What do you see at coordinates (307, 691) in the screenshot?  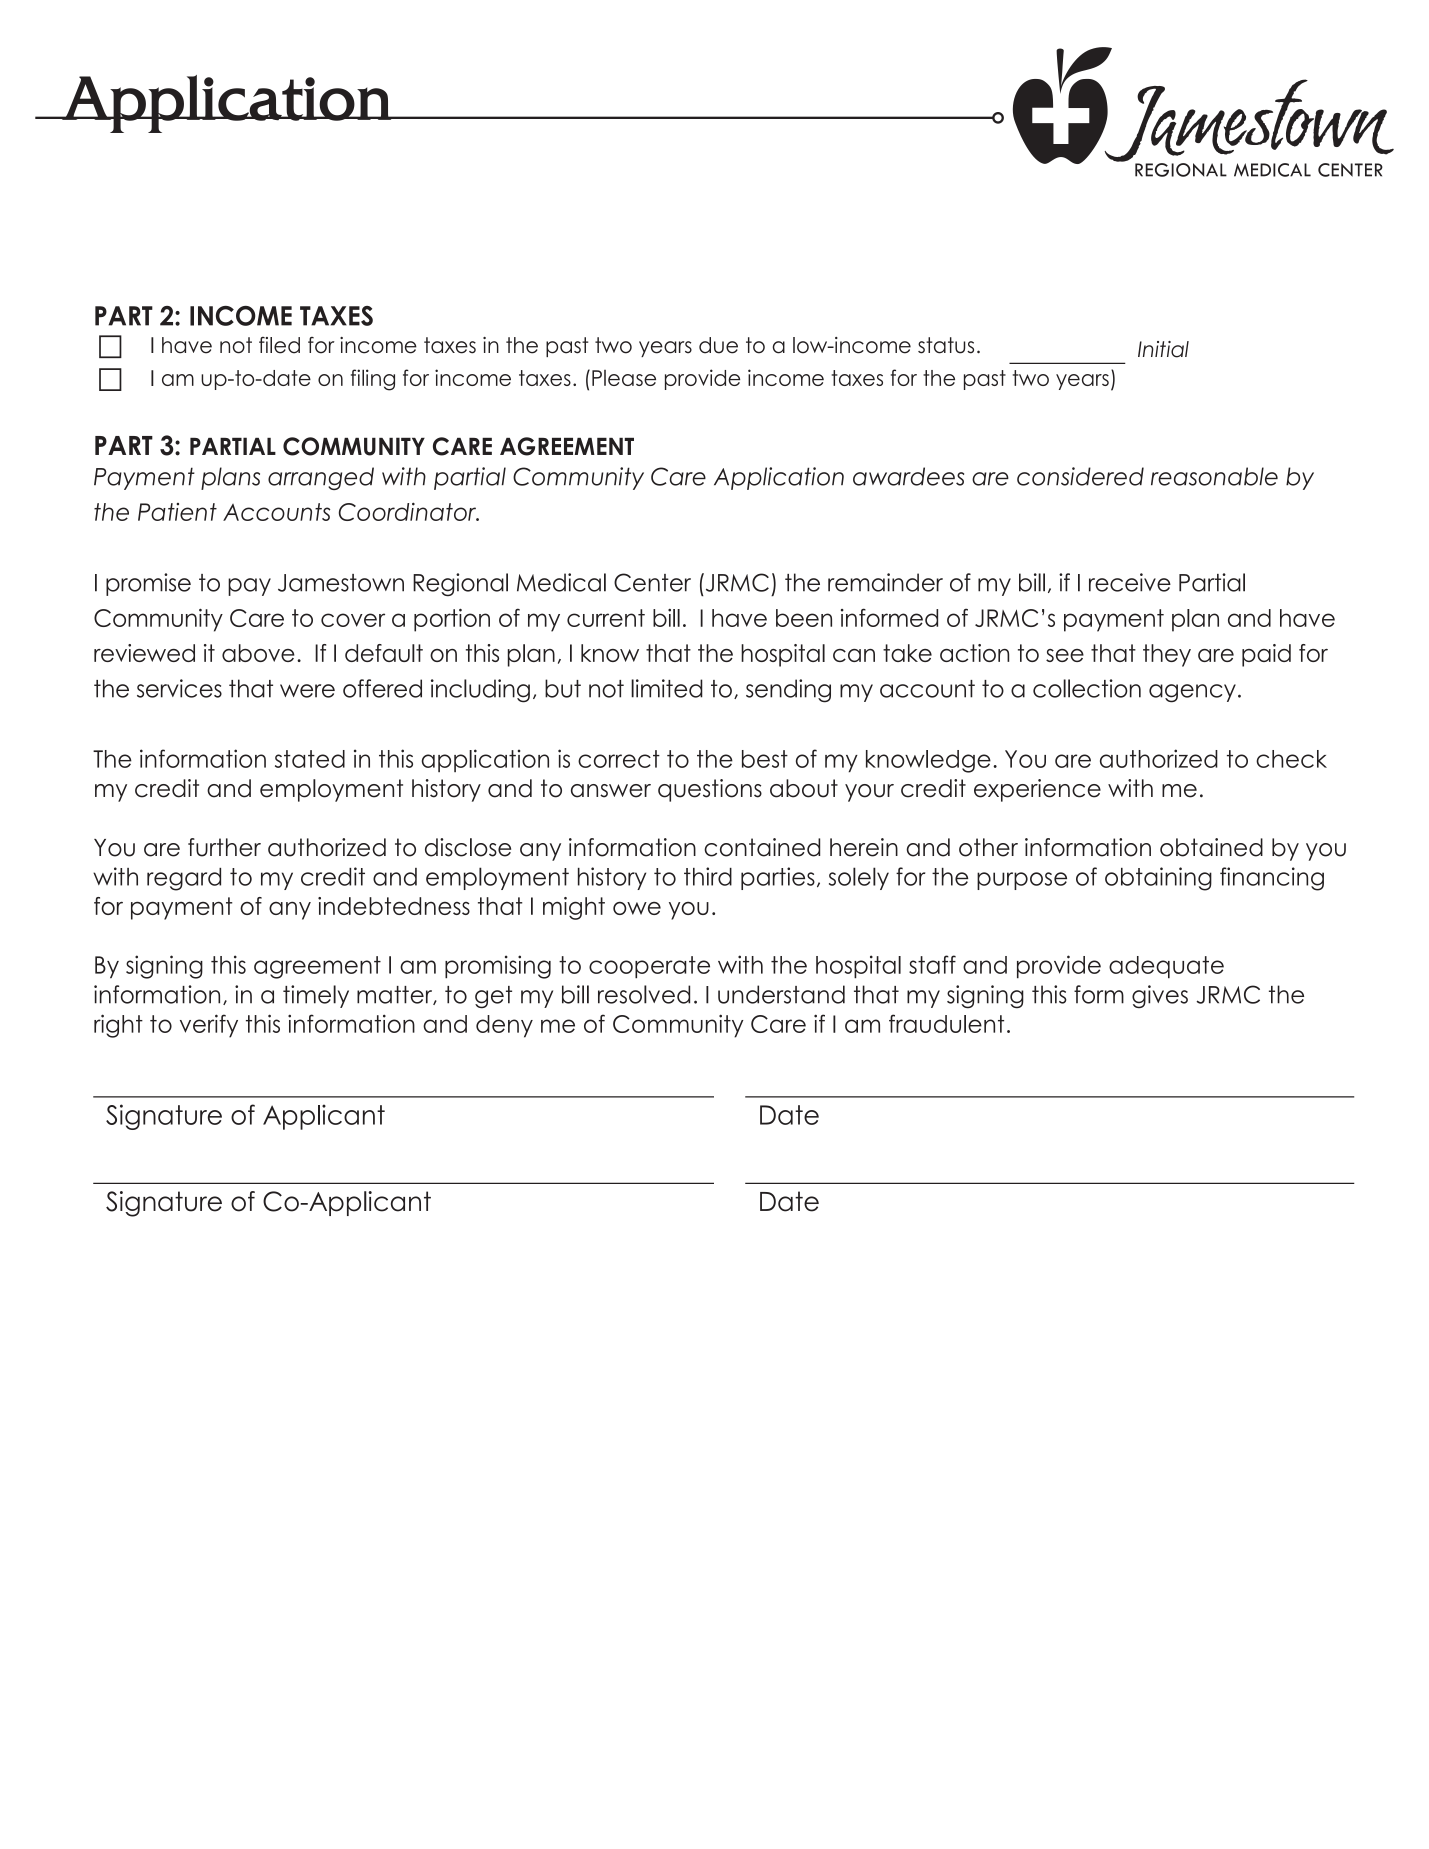 I see `were` at bounding box center [307, 691].
